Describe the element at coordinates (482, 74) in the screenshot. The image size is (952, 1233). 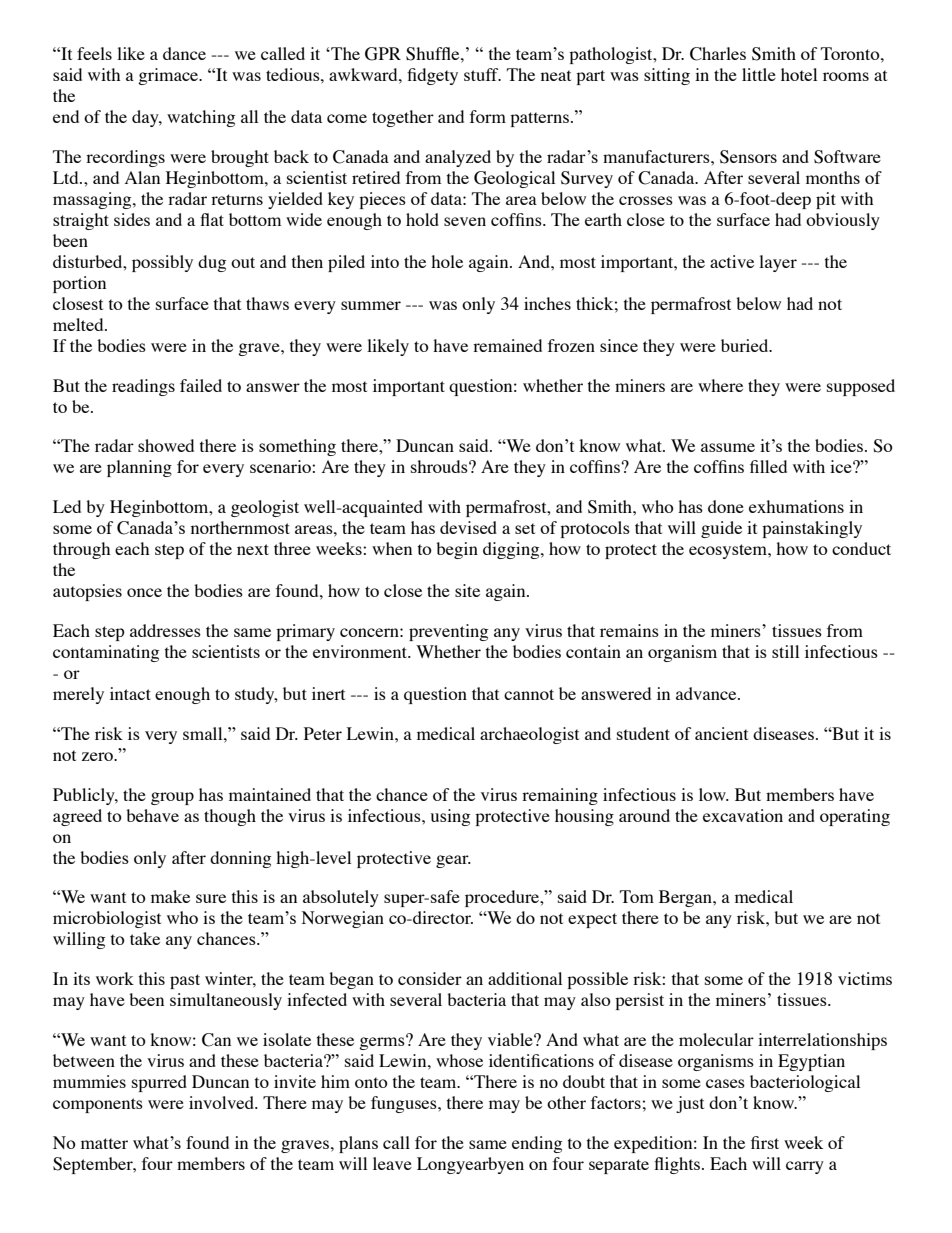
I see `stuff` at that location.
